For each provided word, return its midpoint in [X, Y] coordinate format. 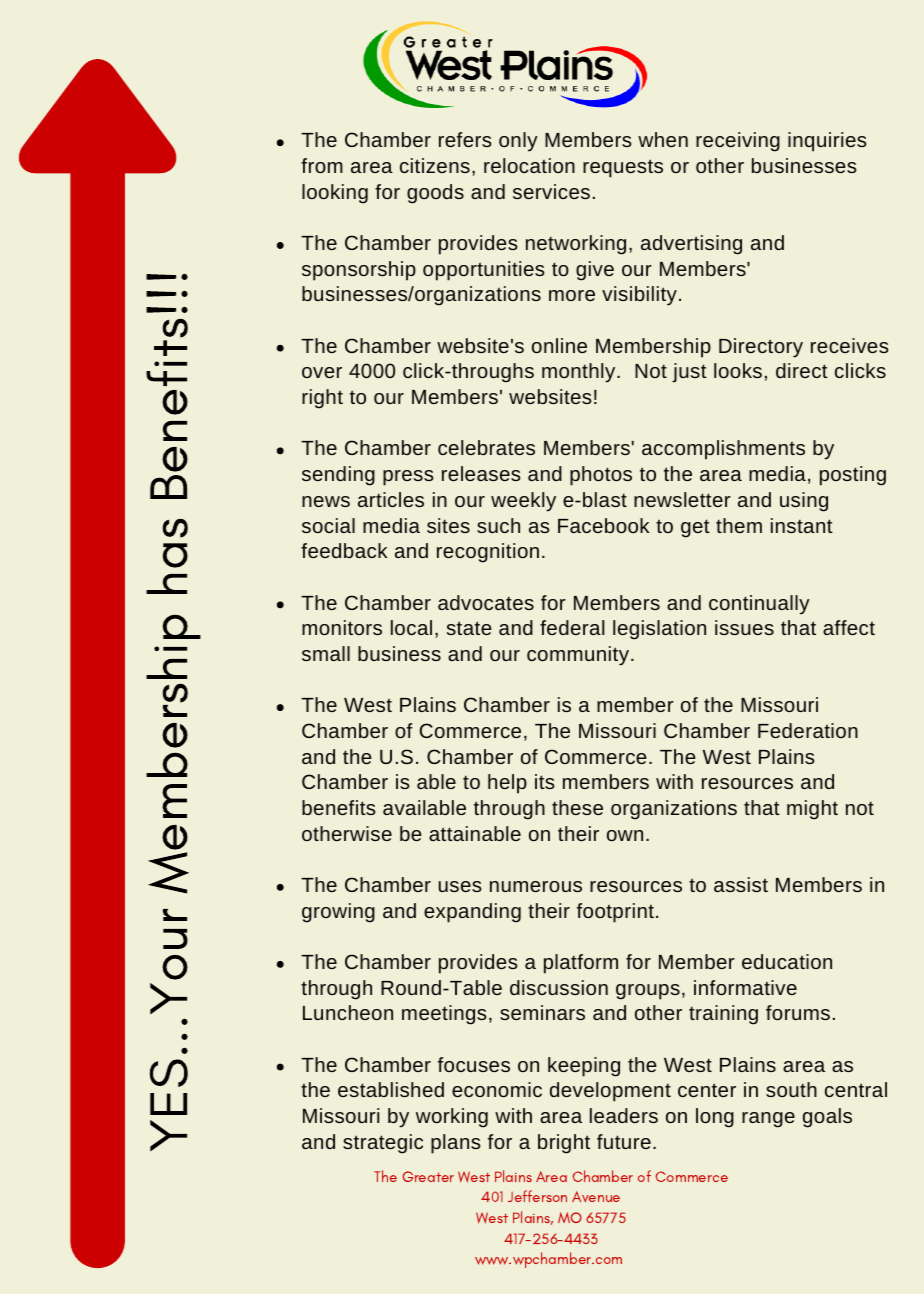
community [579, 656]
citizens [435, 165]
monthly [580, 373]
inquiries [827, 142]
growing [338, 913]
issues [744, 627]
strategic [383, 1144]
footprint [615, 913]
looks [738, 370]
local [411, 627]
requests [623, 168]
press [408, 478]
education [787, 961]
